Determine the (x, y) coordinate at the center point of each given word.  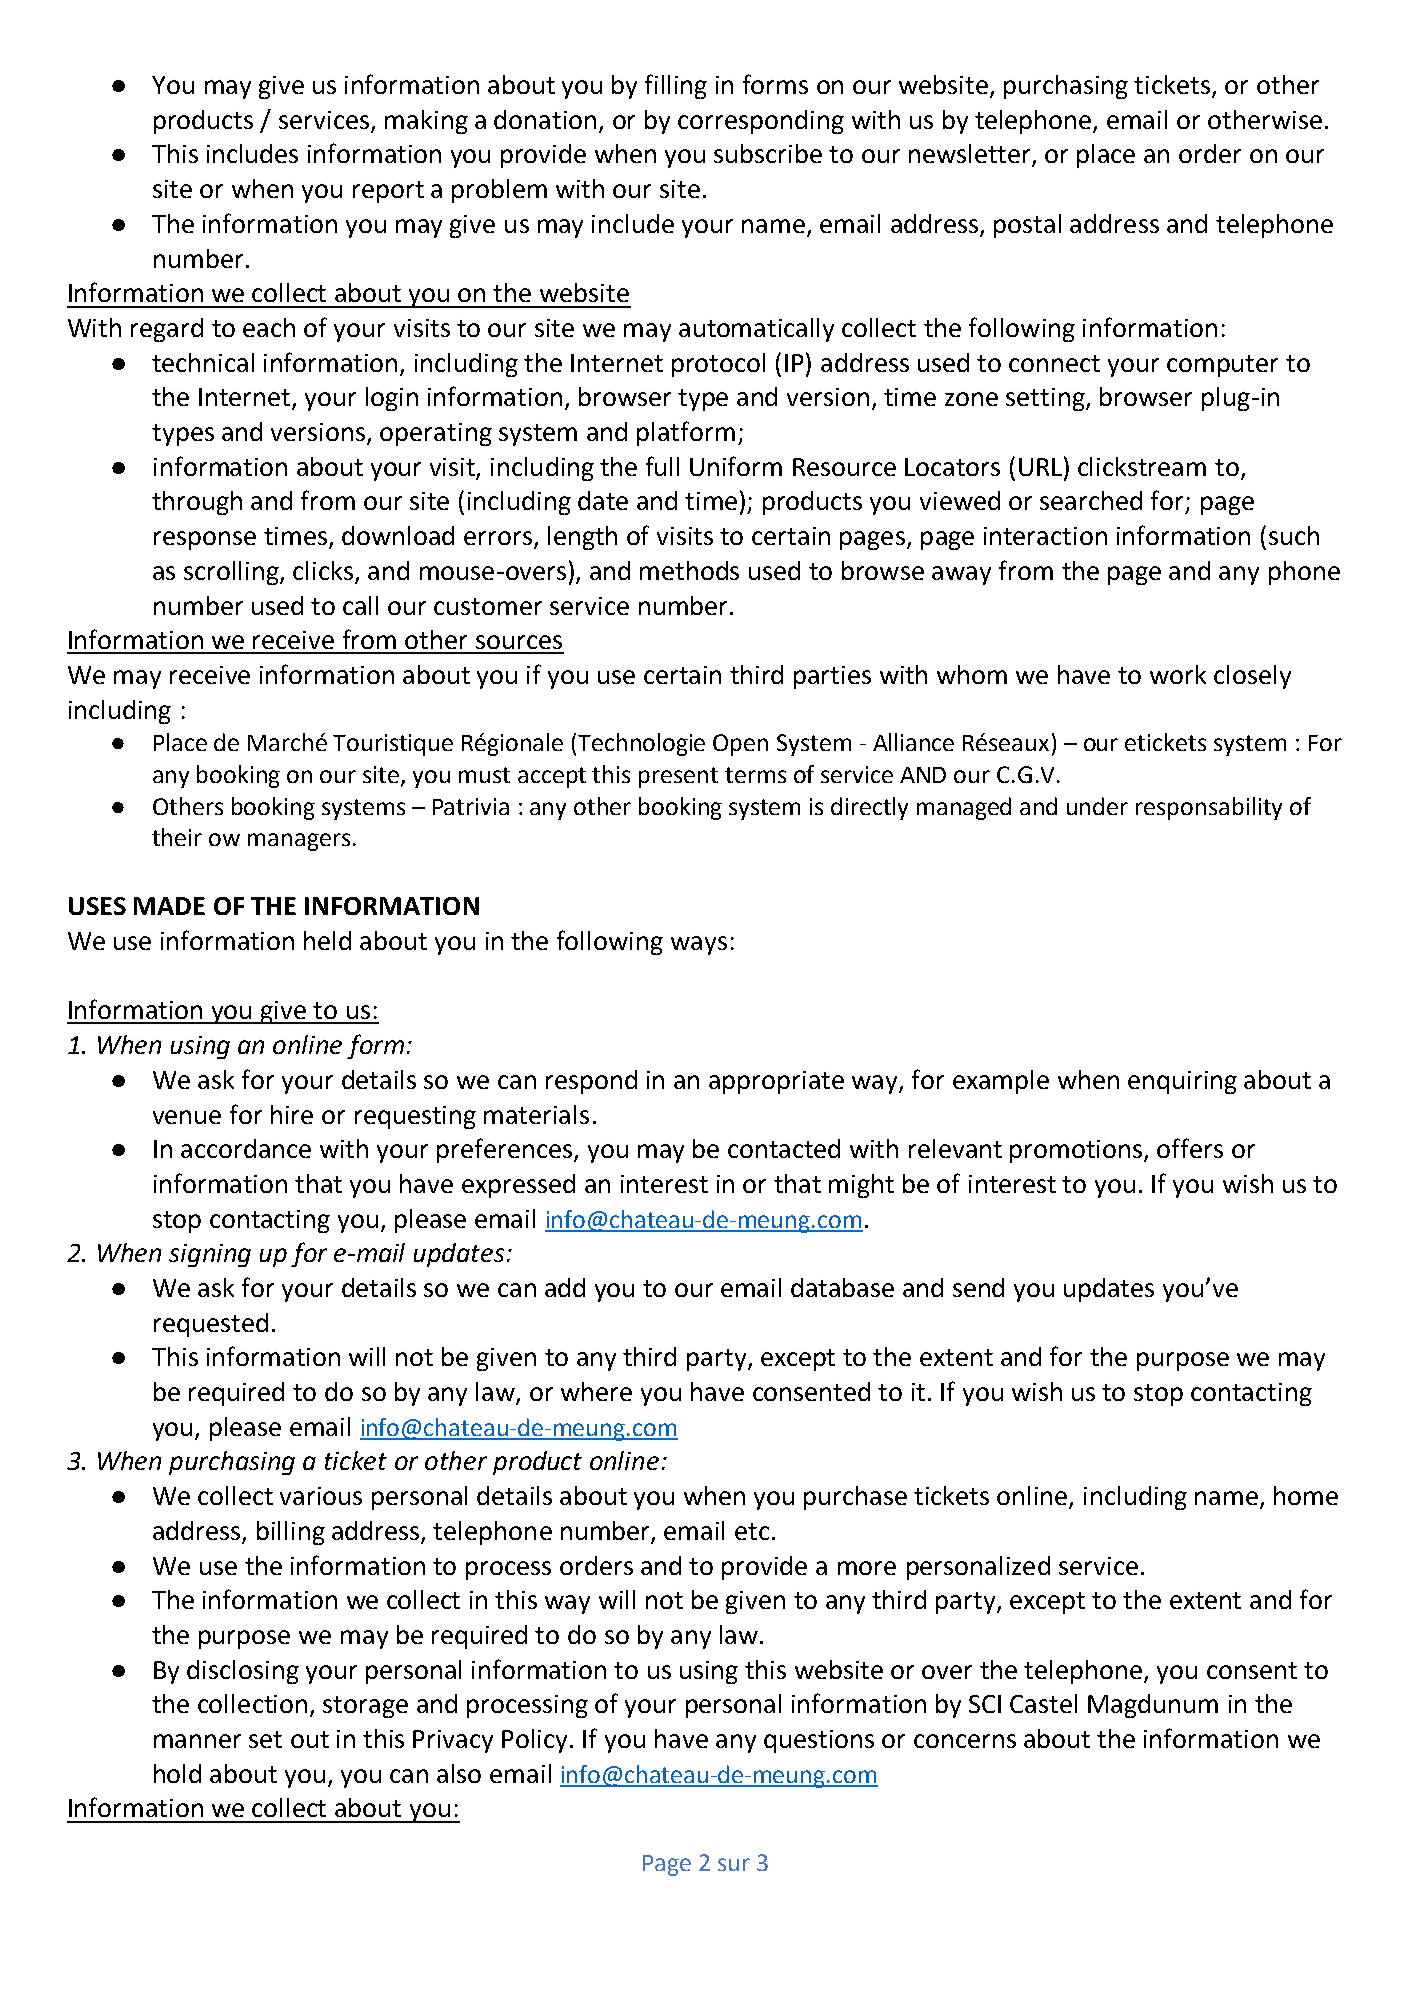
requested (211, 1325)
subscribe (768, 153)
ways (699, 945)
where (596, 1391)
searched (1091, 500)
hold (177, 1773)
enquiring (1182, 1082)
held (327, 940)
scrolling (232, 573)
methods (689, 570)
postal (1027, 226)
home (1306, 1495)
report (388, 192)
